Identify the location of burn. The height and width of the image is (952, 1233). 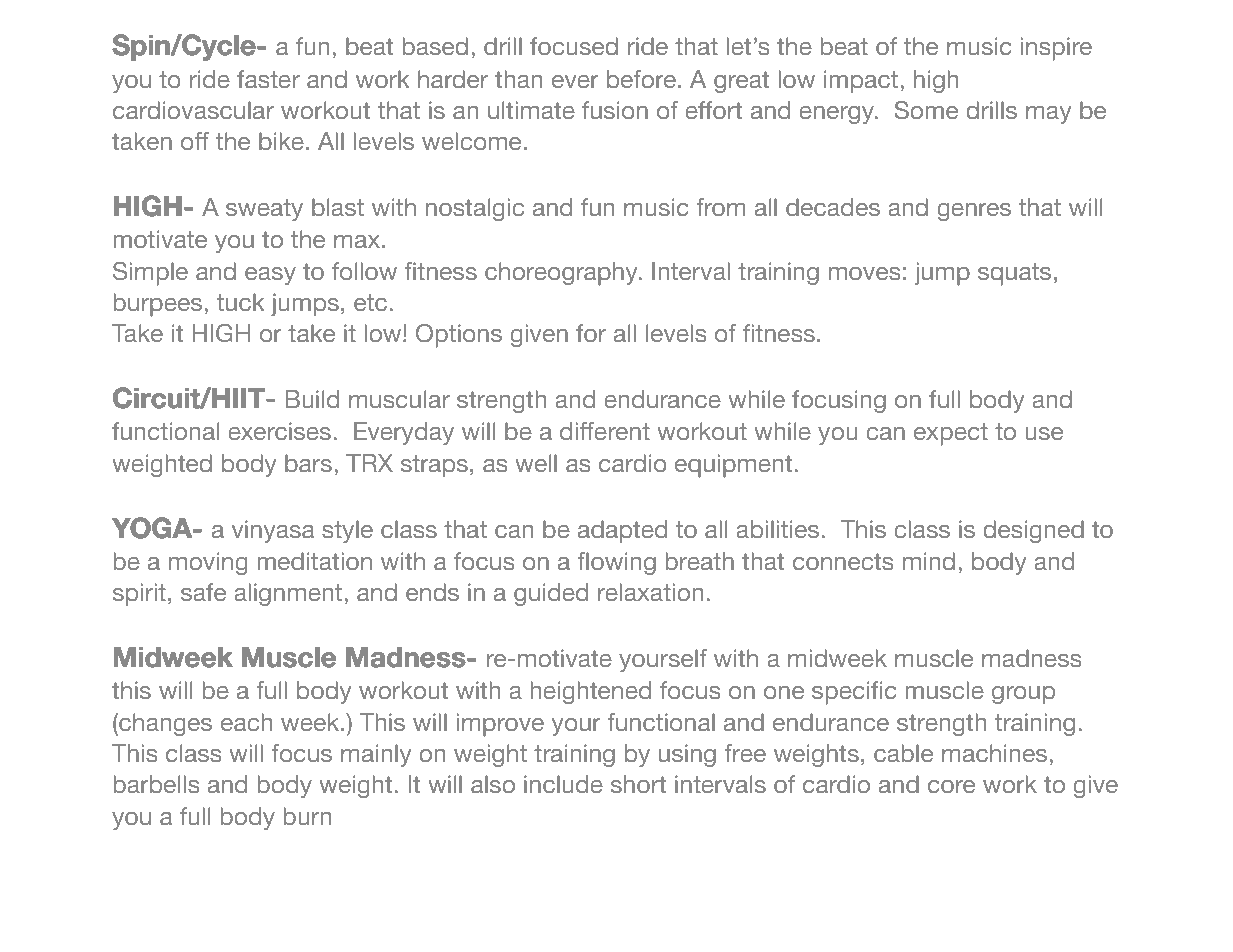
(307, 816).
